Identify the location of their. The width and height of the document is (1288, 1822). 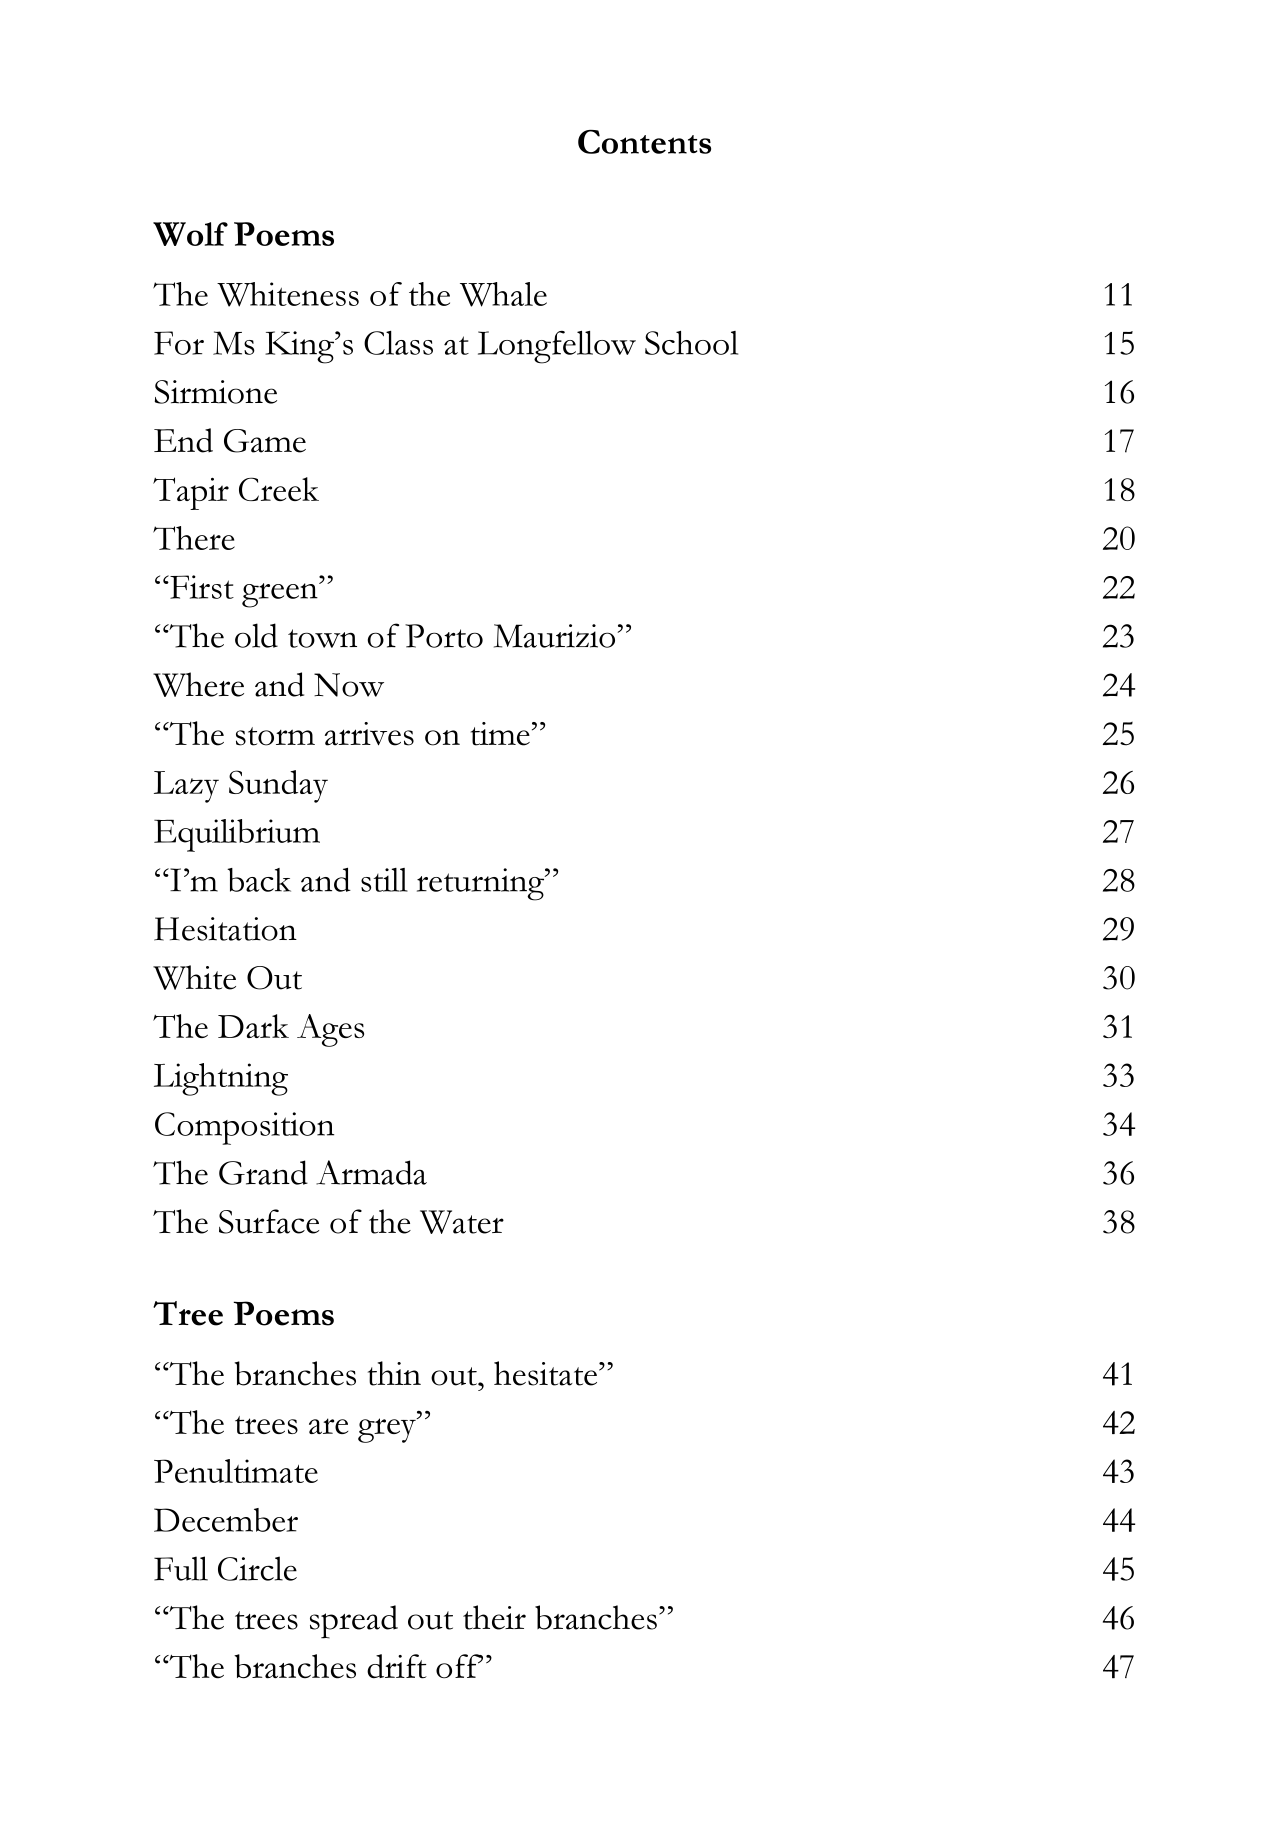
(494, 1617).
